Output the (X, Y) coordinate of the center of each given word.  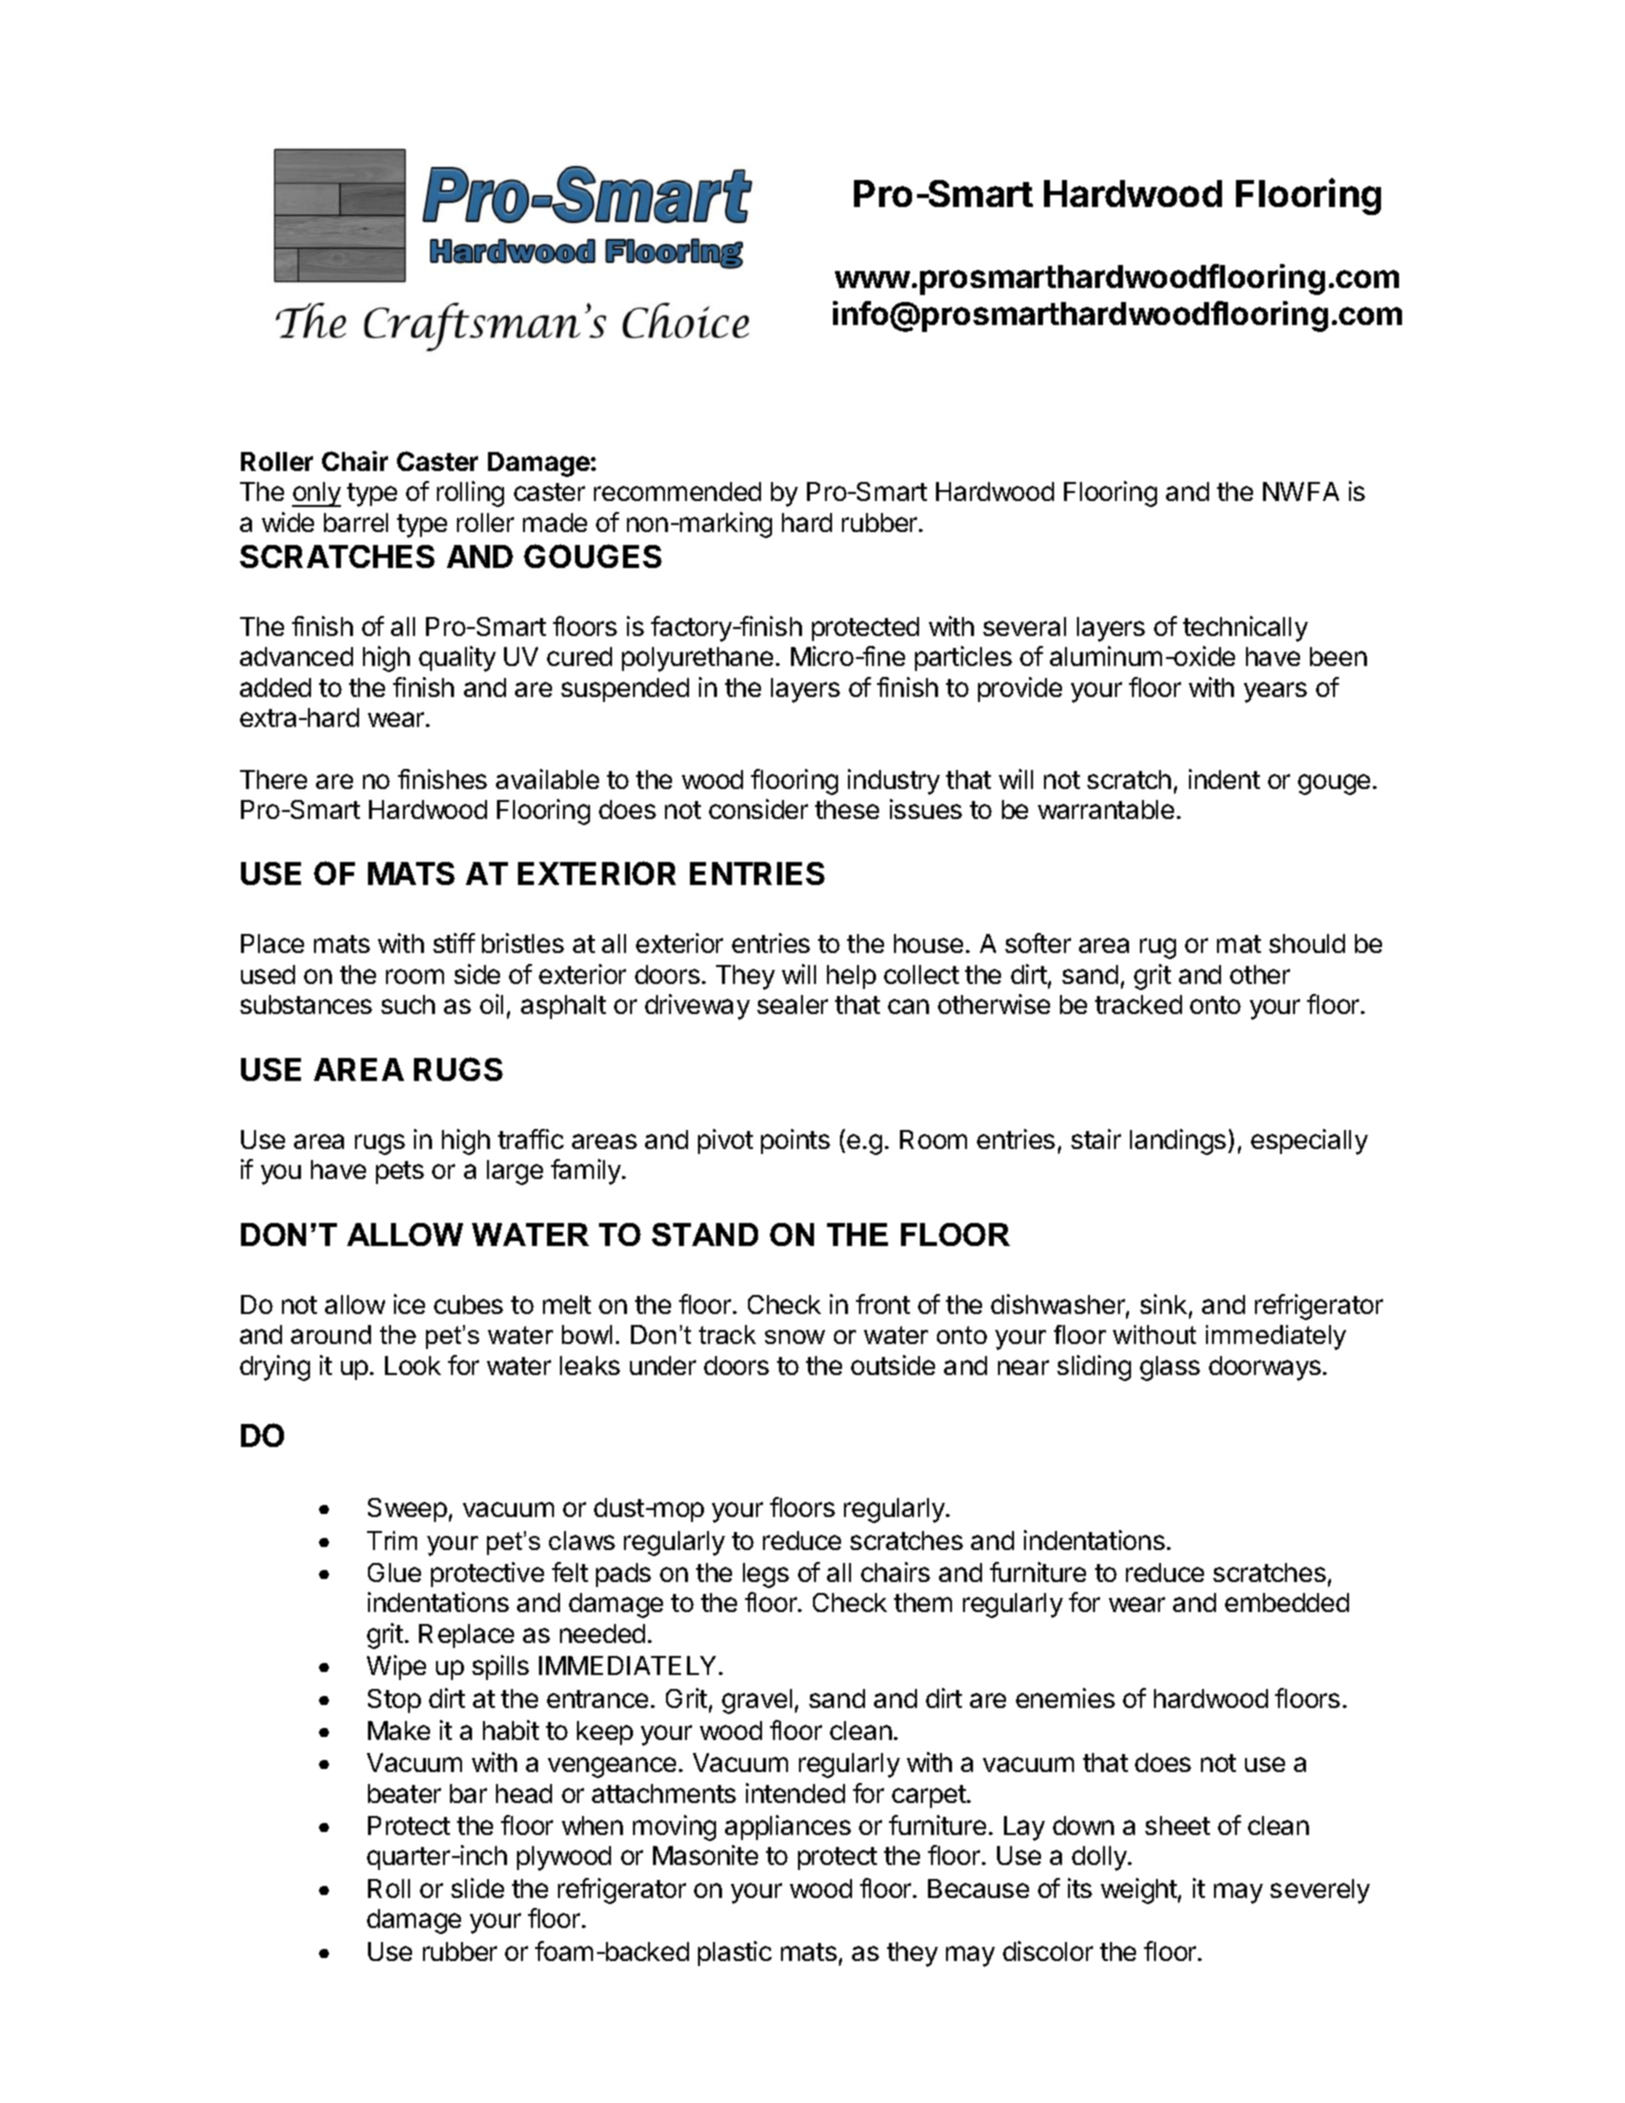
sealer (792, 1004)
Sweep (407, 1510)
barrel (356, 522)
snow (795, 1337)
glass (1170, 1368)
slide (477, 1888)
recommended (677, 491)
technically (1245, 629)
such (408, 1004)
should (1307, 943)
